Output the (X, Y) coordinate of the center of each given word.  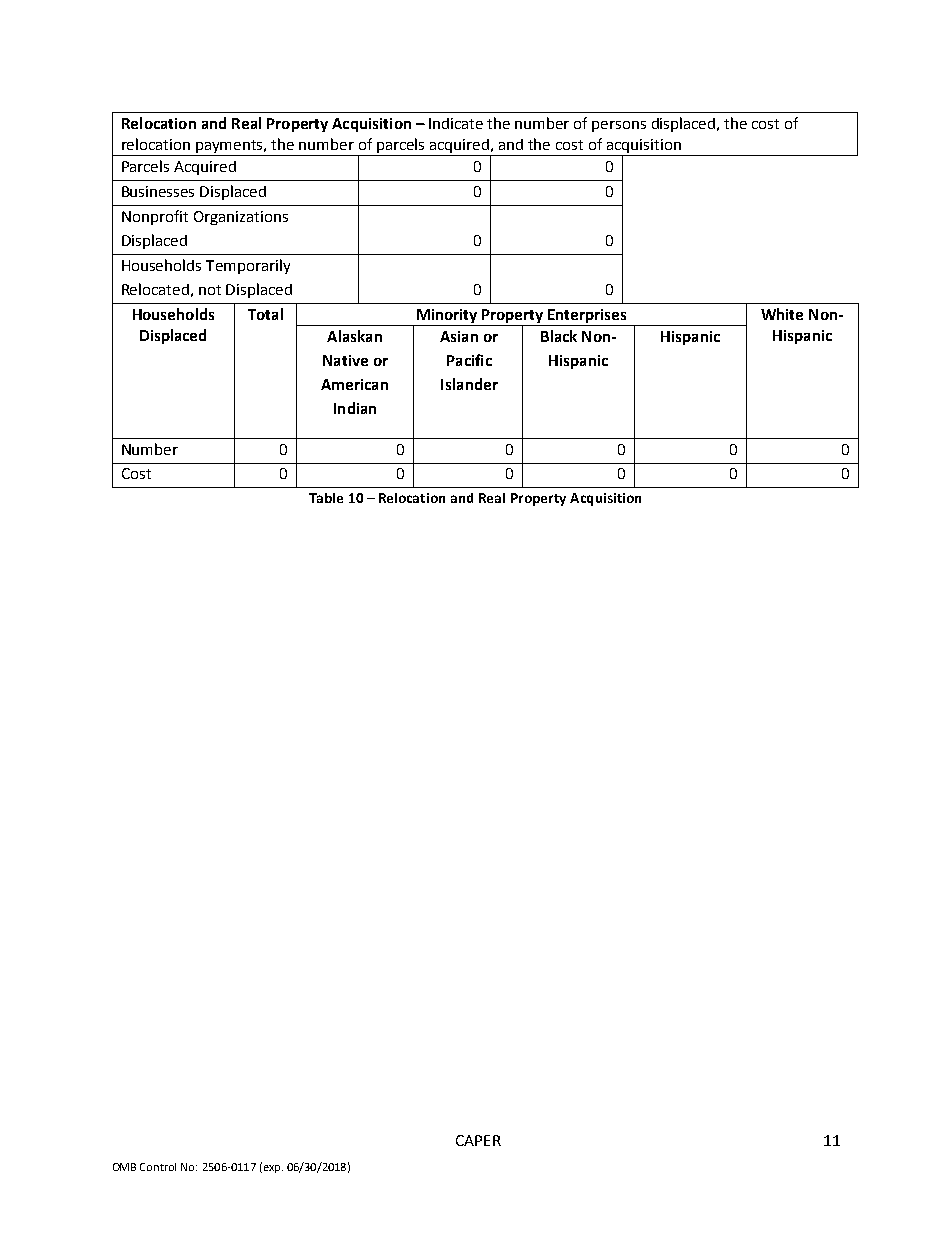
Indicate (456, 123)
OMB (124, 1167)
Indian (355, 408)
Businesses (158, 191)
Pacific (469, 360)
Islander (469, 384)
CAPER (478, 1140)
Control (158, 1167)
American (354, 384)
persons (619, 126)
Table (326, 498)
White (782, 314)
